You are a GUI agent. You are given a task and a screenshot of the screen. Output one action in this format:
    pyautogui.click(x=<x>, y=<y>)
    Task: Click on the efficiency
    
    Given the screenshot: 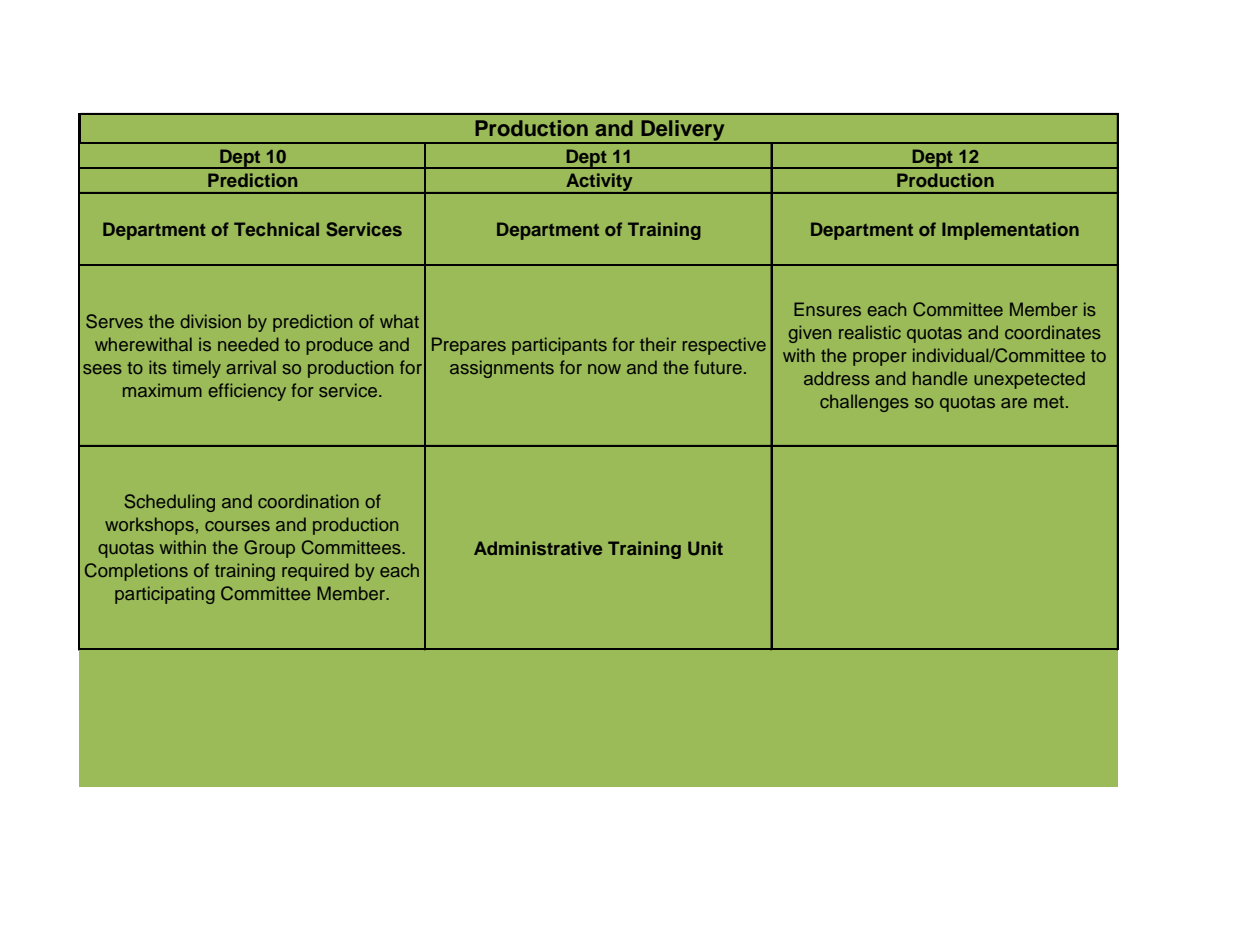 What is the action you would take?
    pyautogui.click(x=247, y=392)
